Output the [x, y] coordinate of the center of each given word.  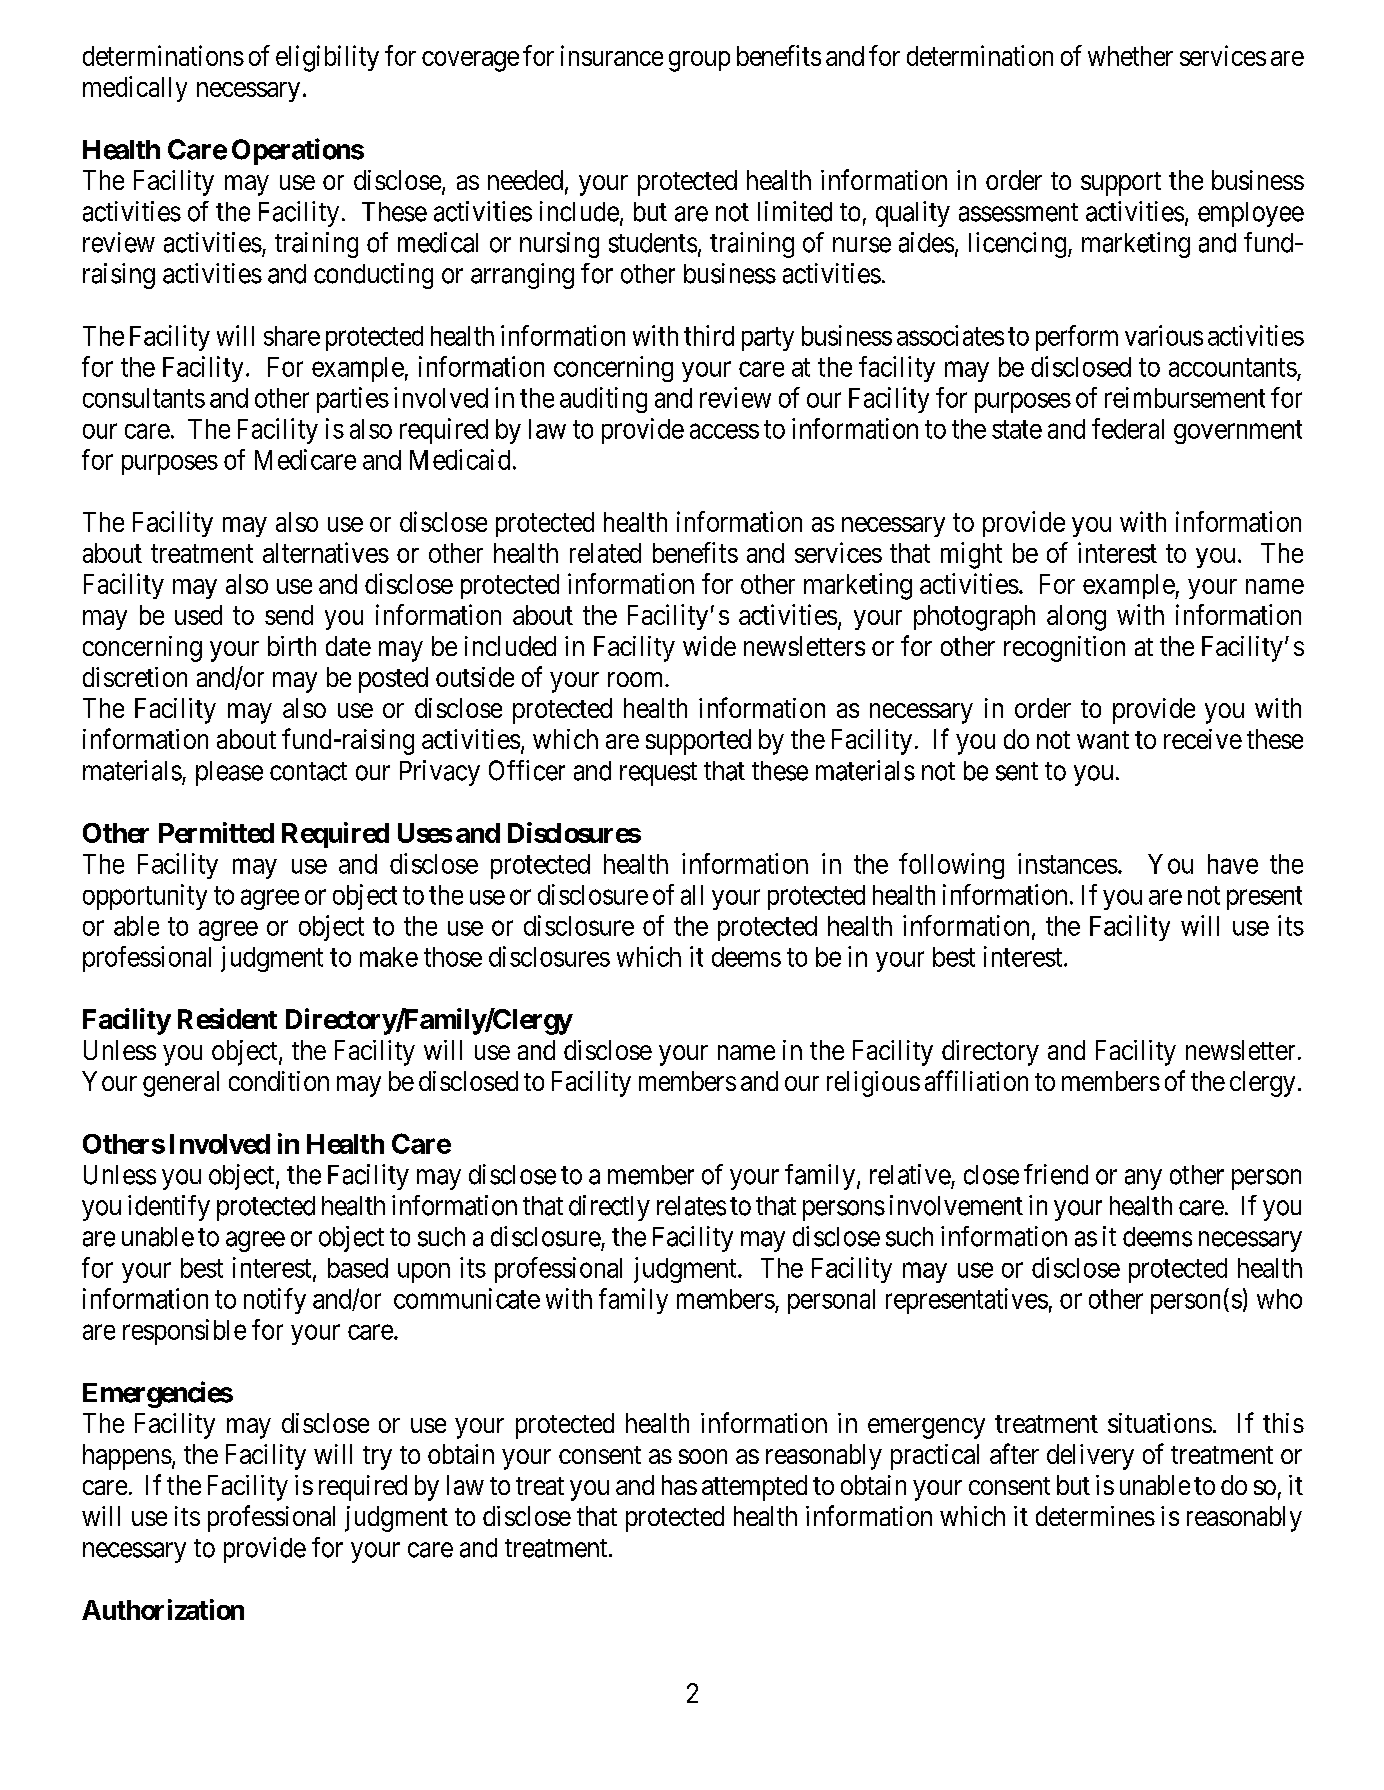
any [1143, 1179]
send [289, 615]
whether [1130, 56]
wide [709, 646]
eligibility [327, 58]
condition [279, 1081]
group [699, 61]
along [1076, 618]
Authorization [163, 1609]
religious [873, 1084]
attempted [754, 1488]
